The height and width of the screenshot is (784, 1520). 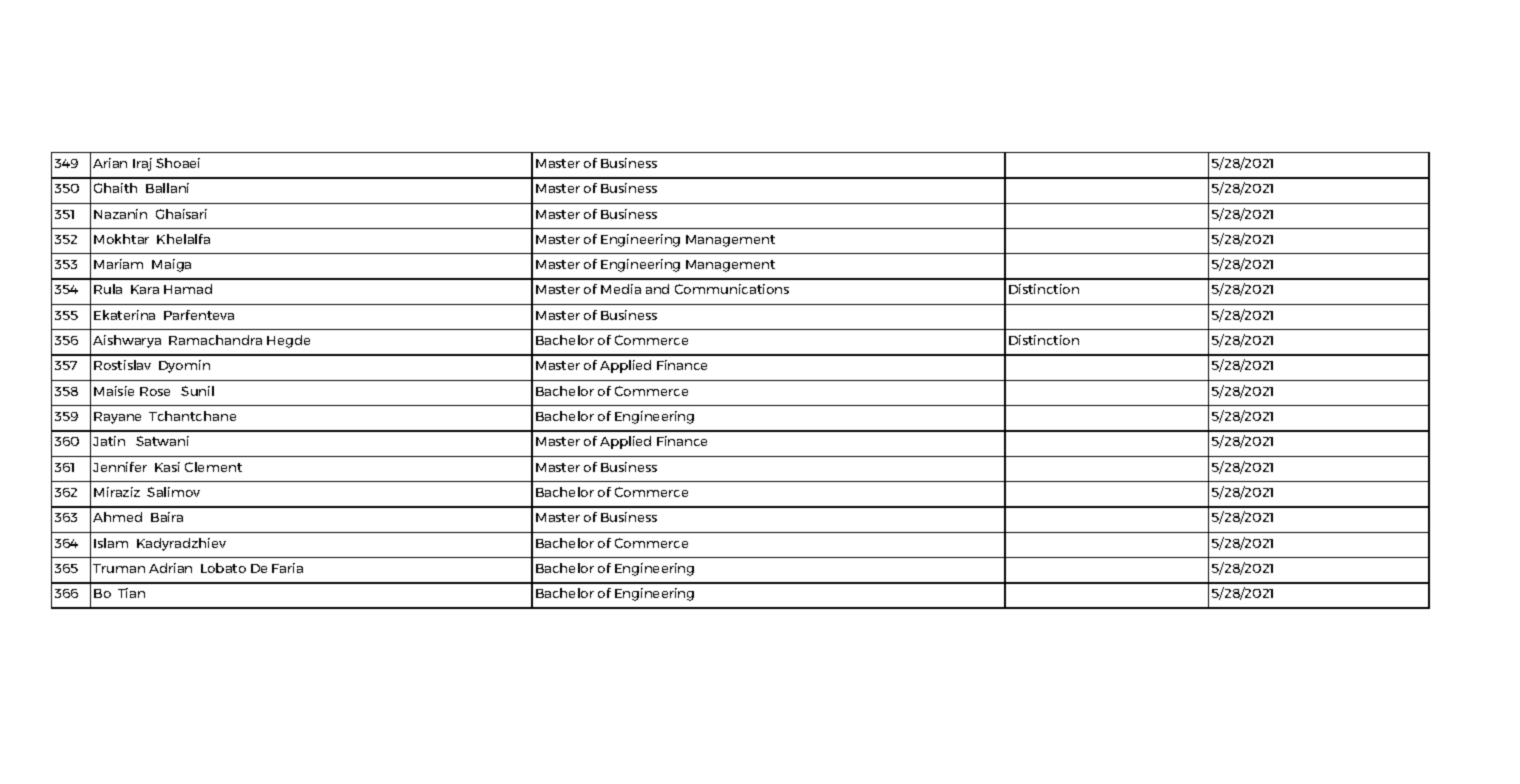 What do you see at coordinates (167, 467) in the screenshot?
I see `Kasi` at bounding box center [167, 467].
